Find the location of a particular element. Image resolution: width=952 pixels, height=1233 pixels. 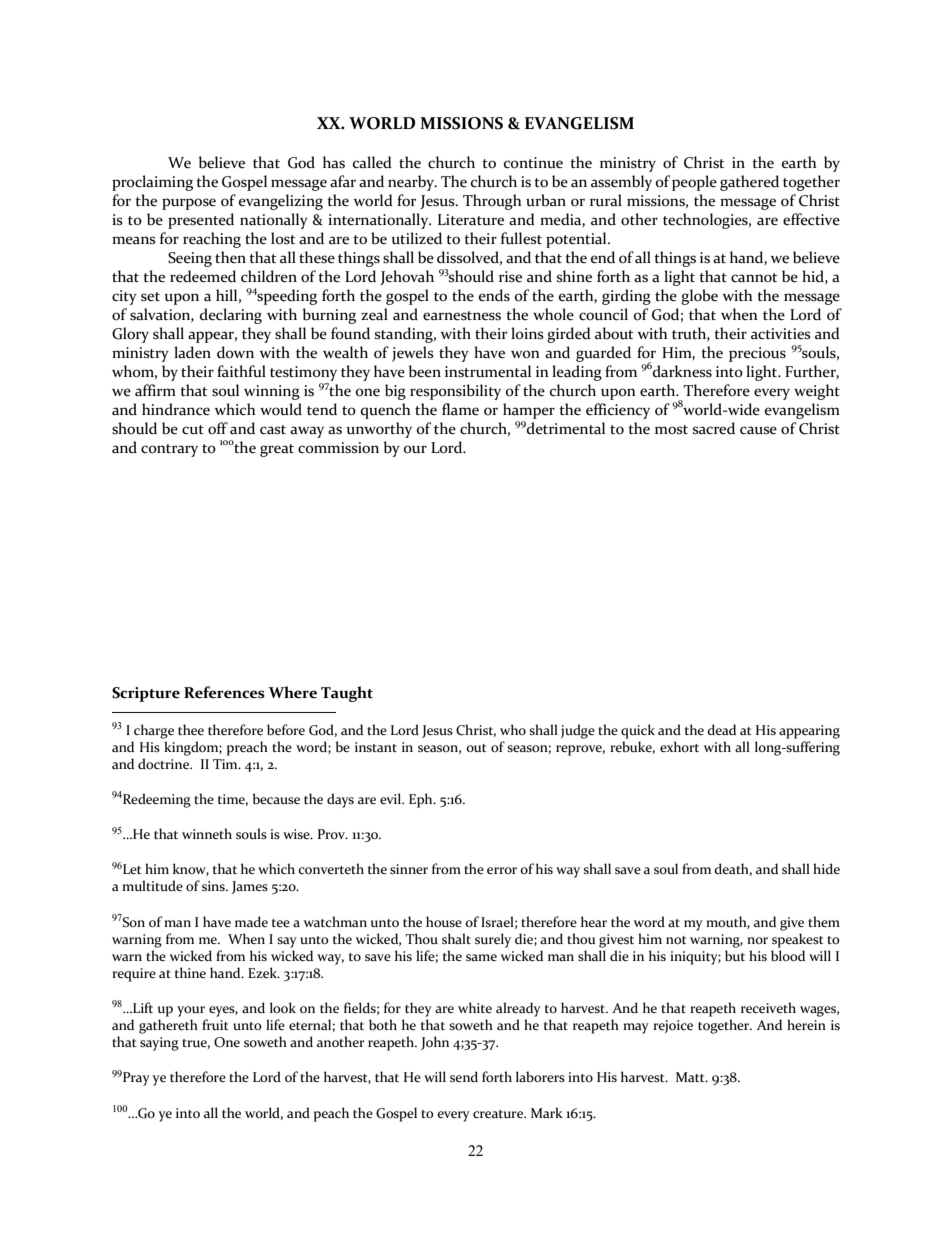

error is located at coordinates (502, 870).
